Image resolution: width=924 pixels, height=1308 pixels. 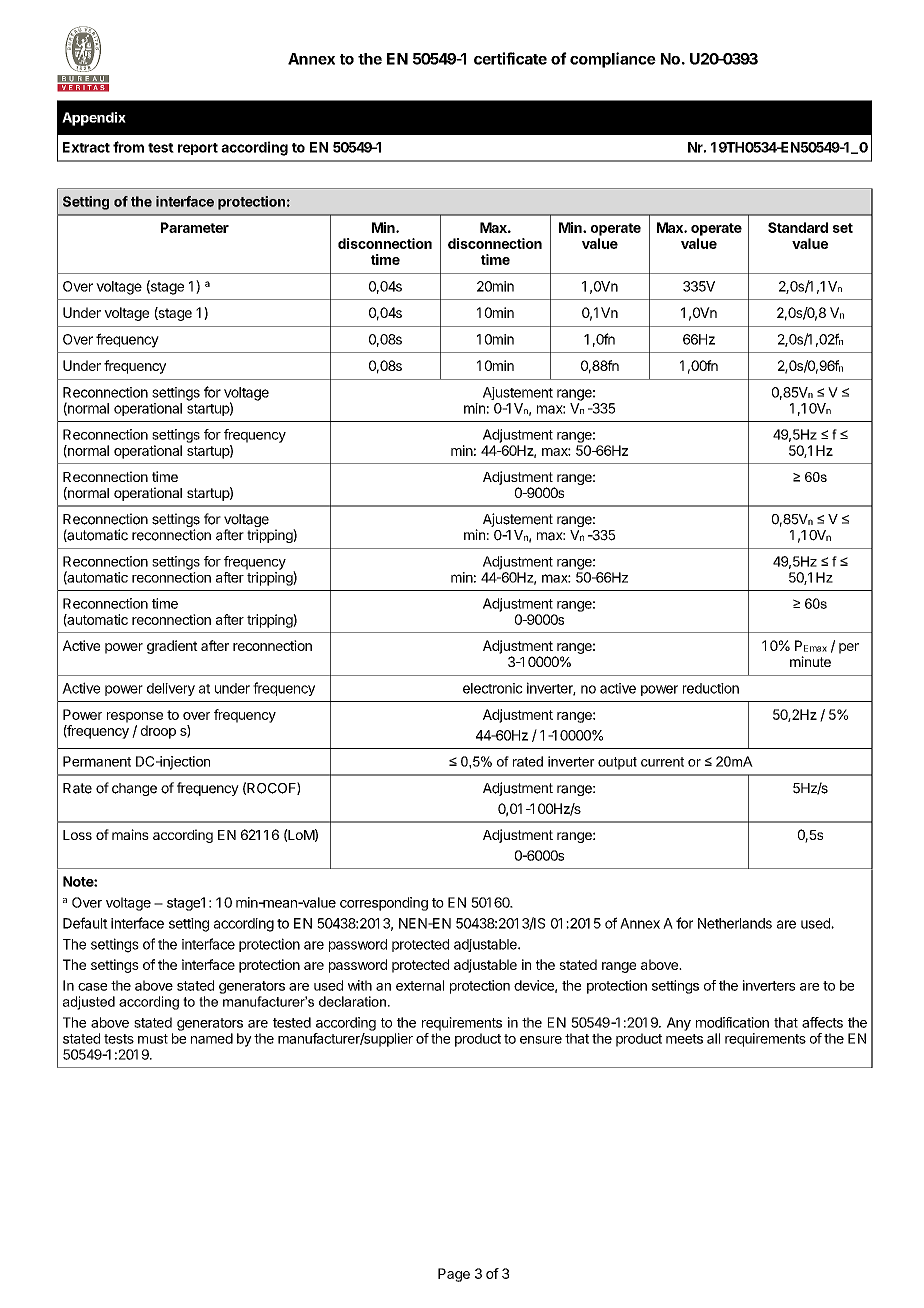 I want to click on corresponding, so click(x=384, y=904).
